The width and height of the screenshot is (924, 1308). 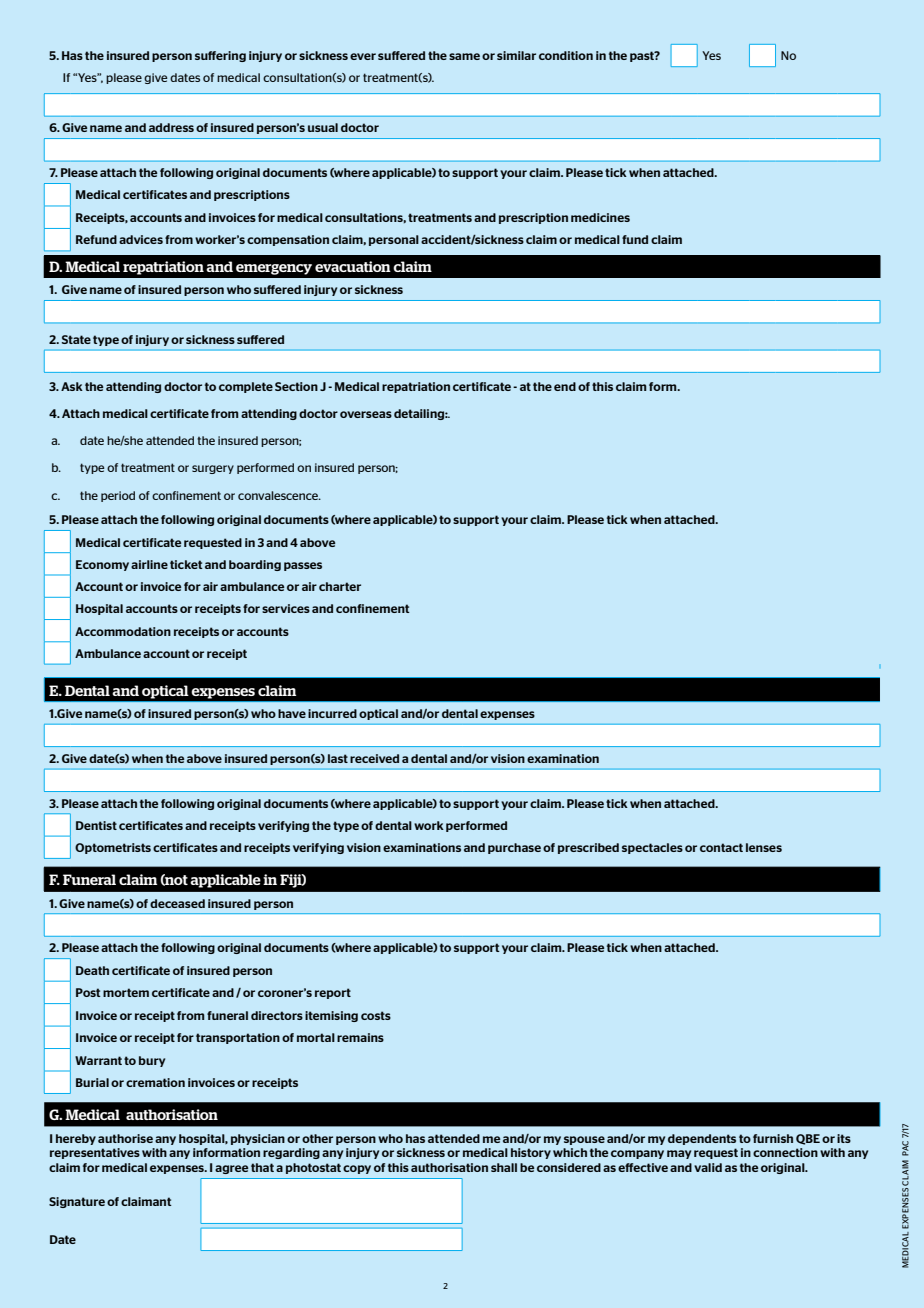 What do you see at coordinates (566, 55) in the screenshot?
I see `condition` at bounding box center [566, 55].
